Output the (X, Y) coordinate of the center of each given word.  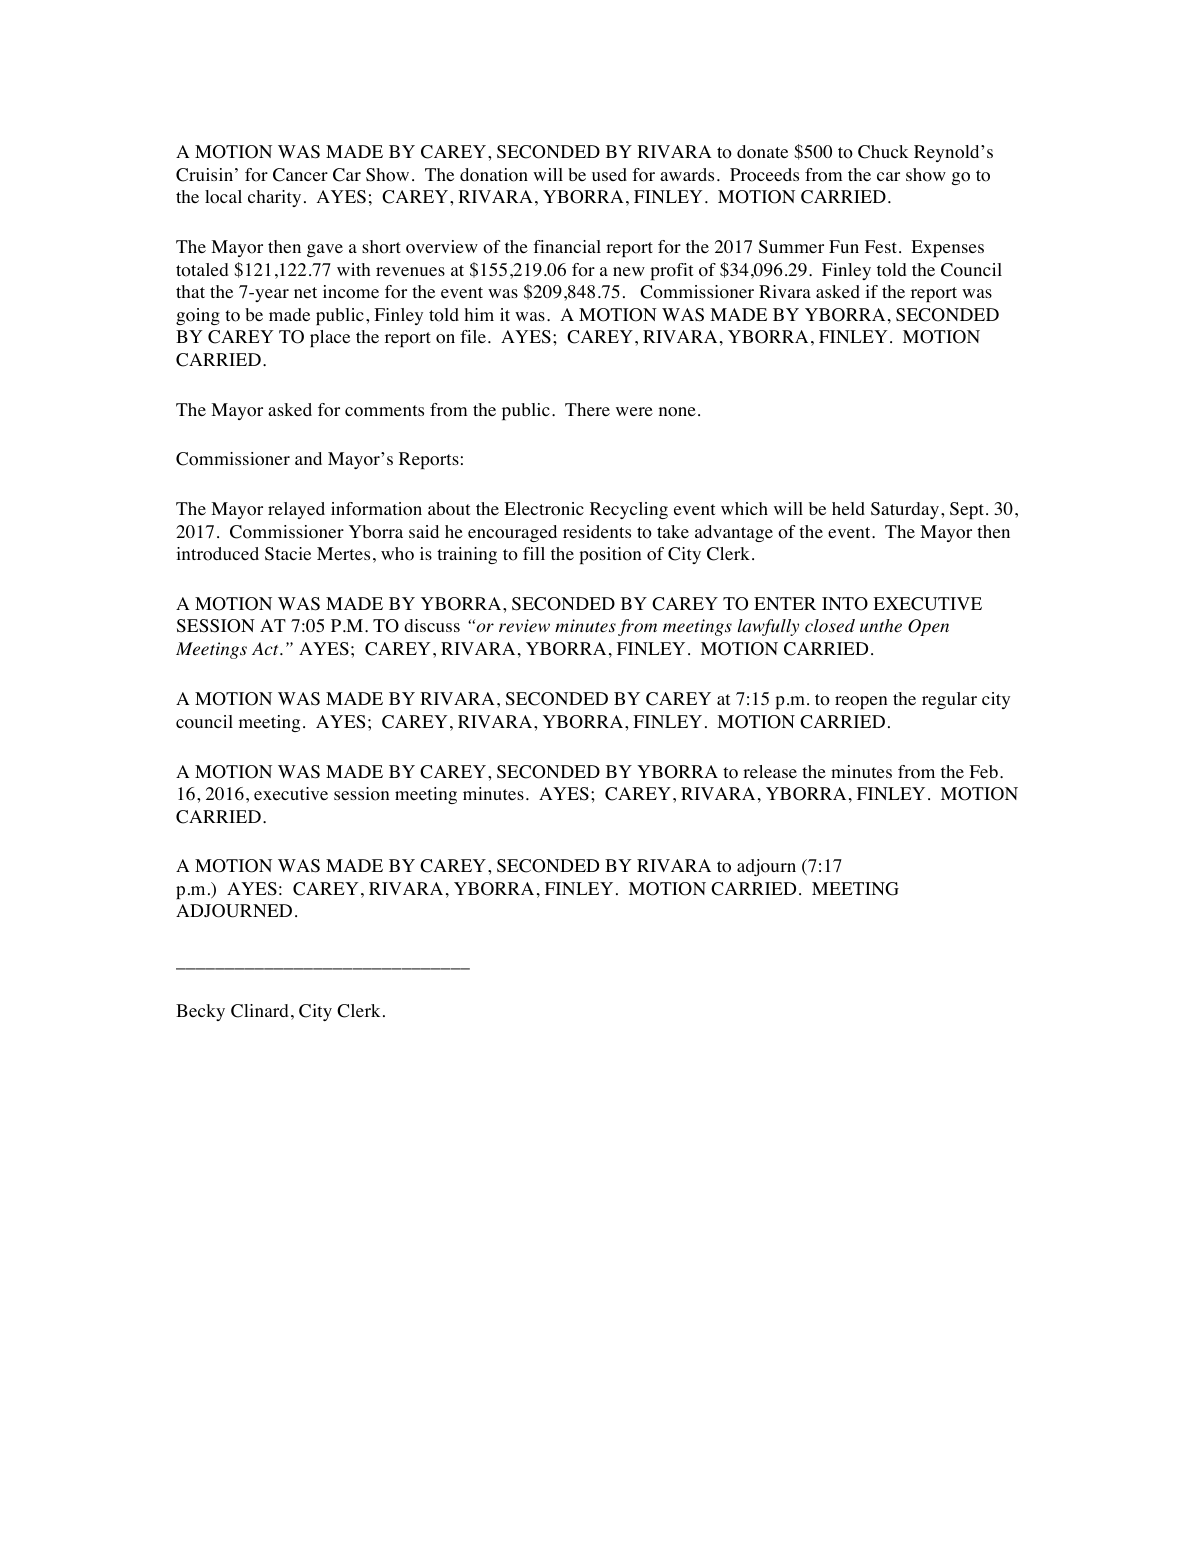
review (524, 626)
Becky (200, 1012)
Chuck (883, 152)
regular (949, 700)
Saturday (905, 510)
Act (266, 648)
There (587, 409)
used (609, 174)
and (308, 458)
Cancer (300, 175)
